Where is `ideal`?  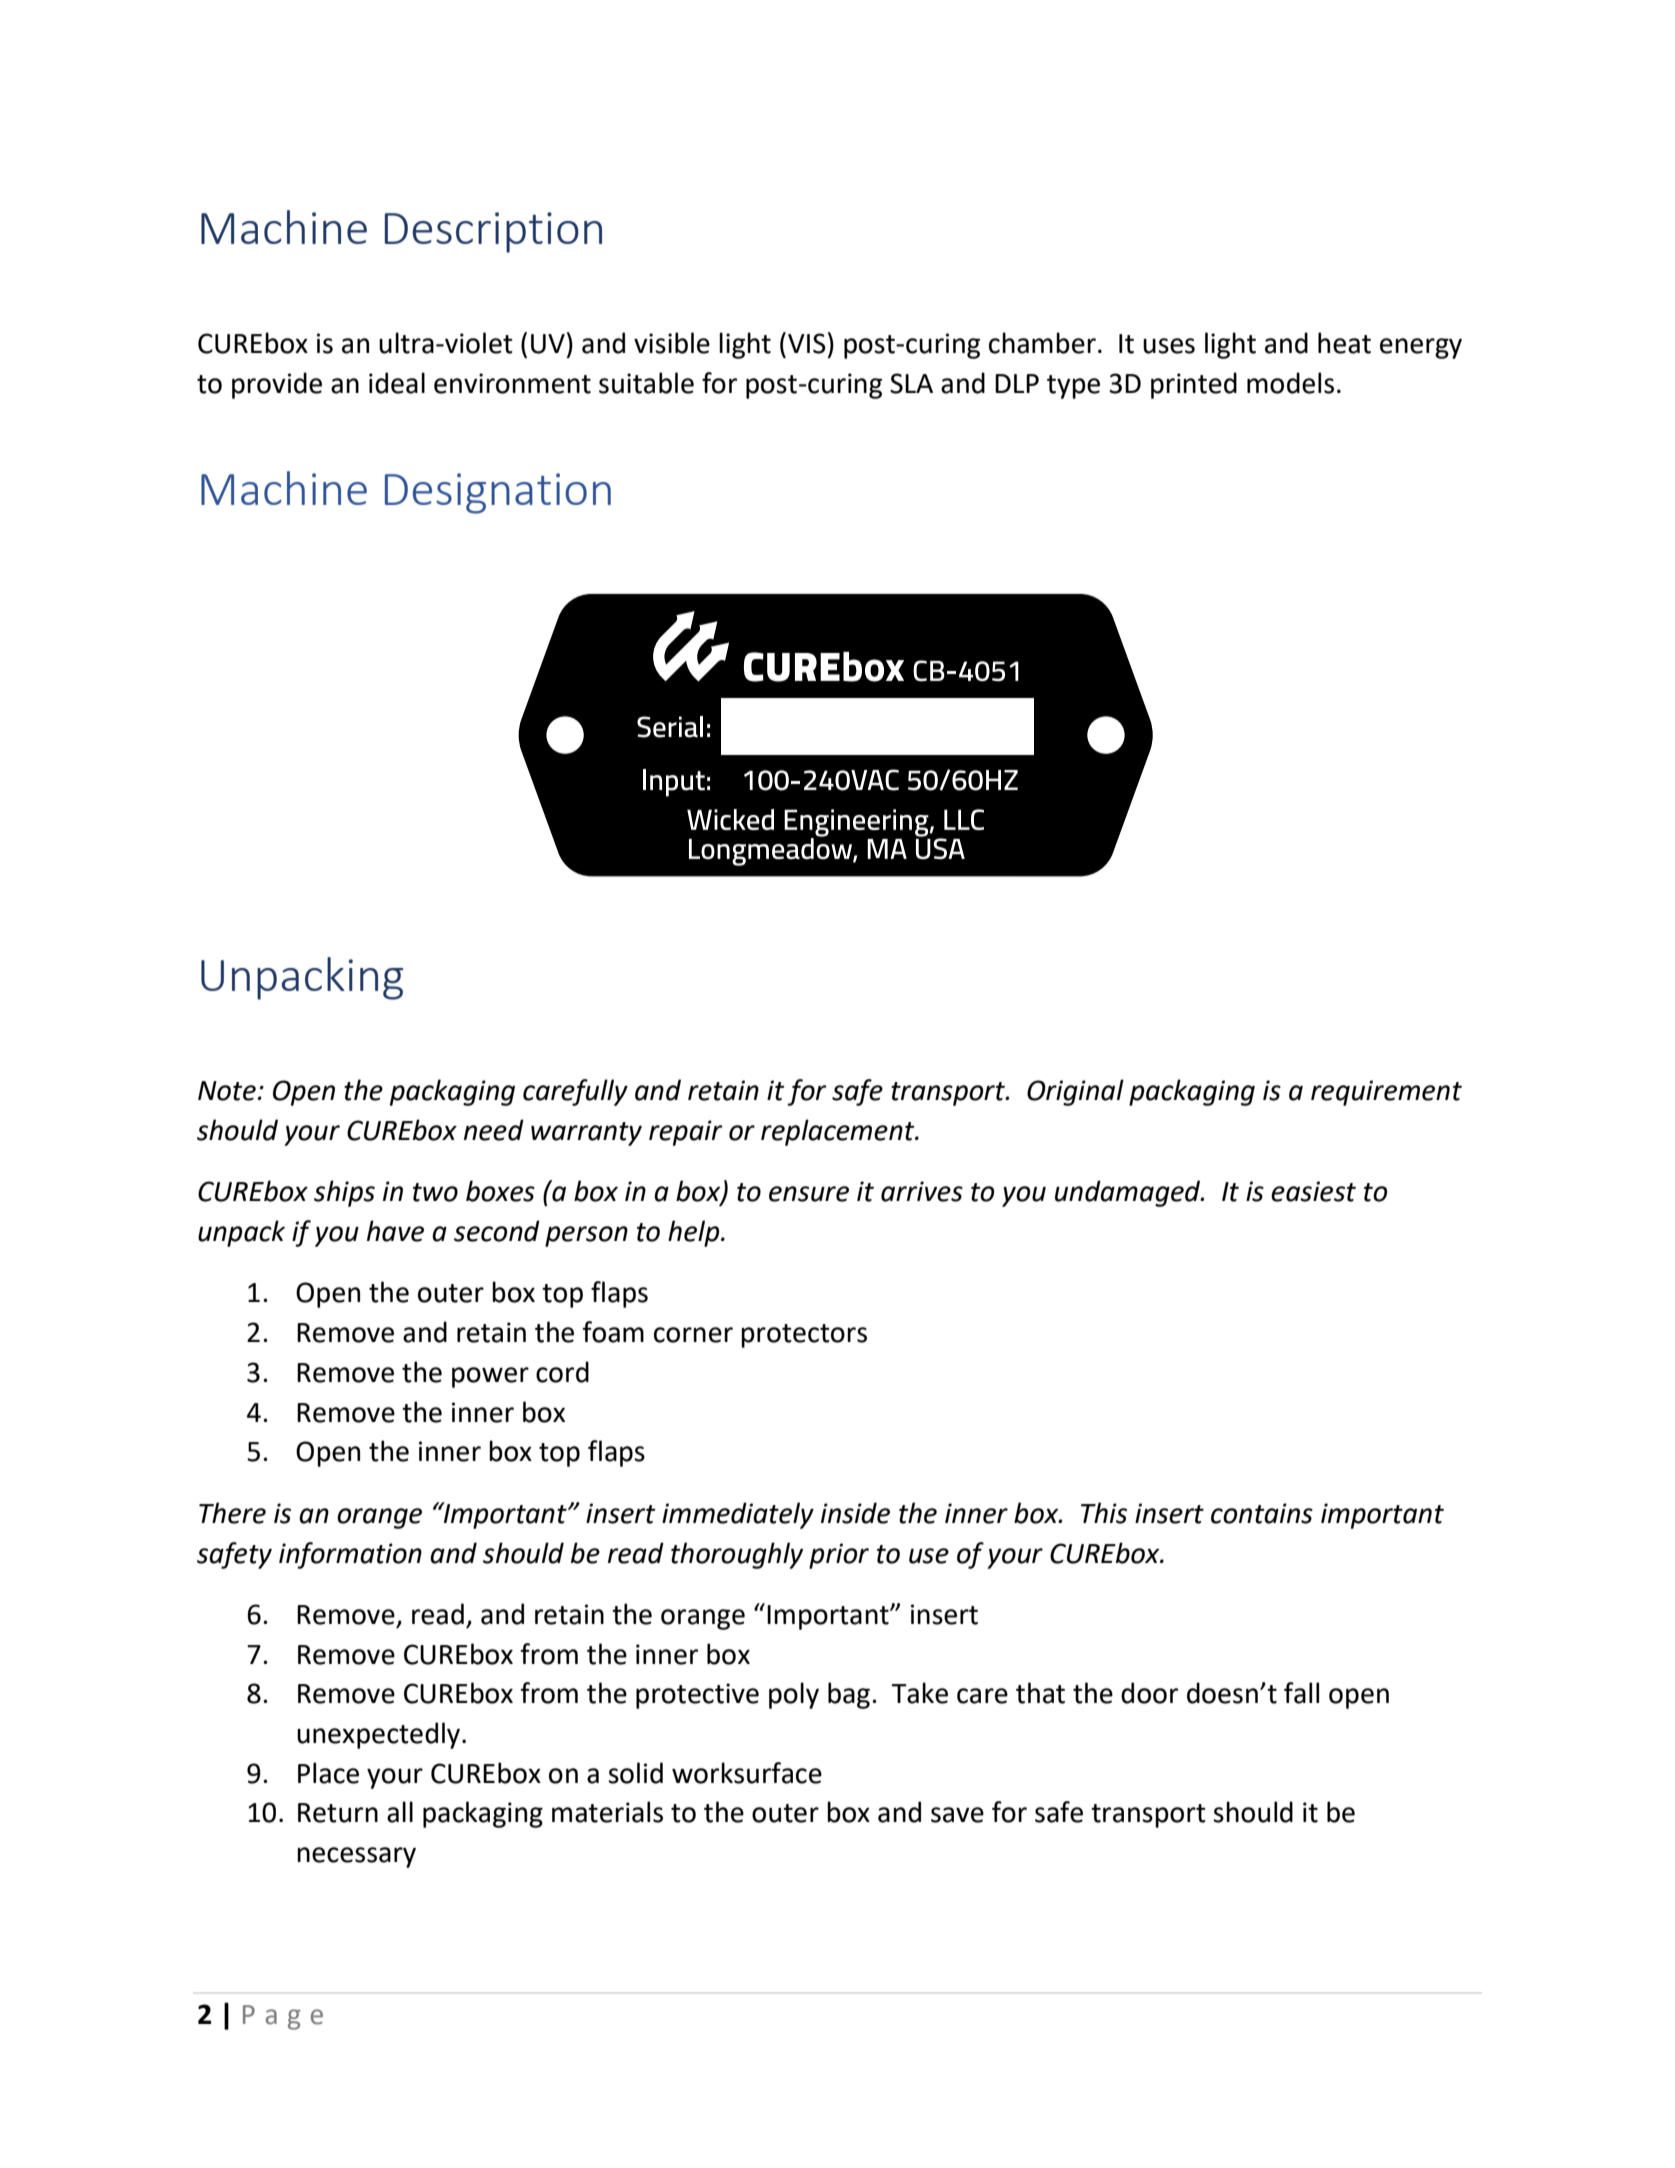
ideal is located at coordinates (397, 383).
